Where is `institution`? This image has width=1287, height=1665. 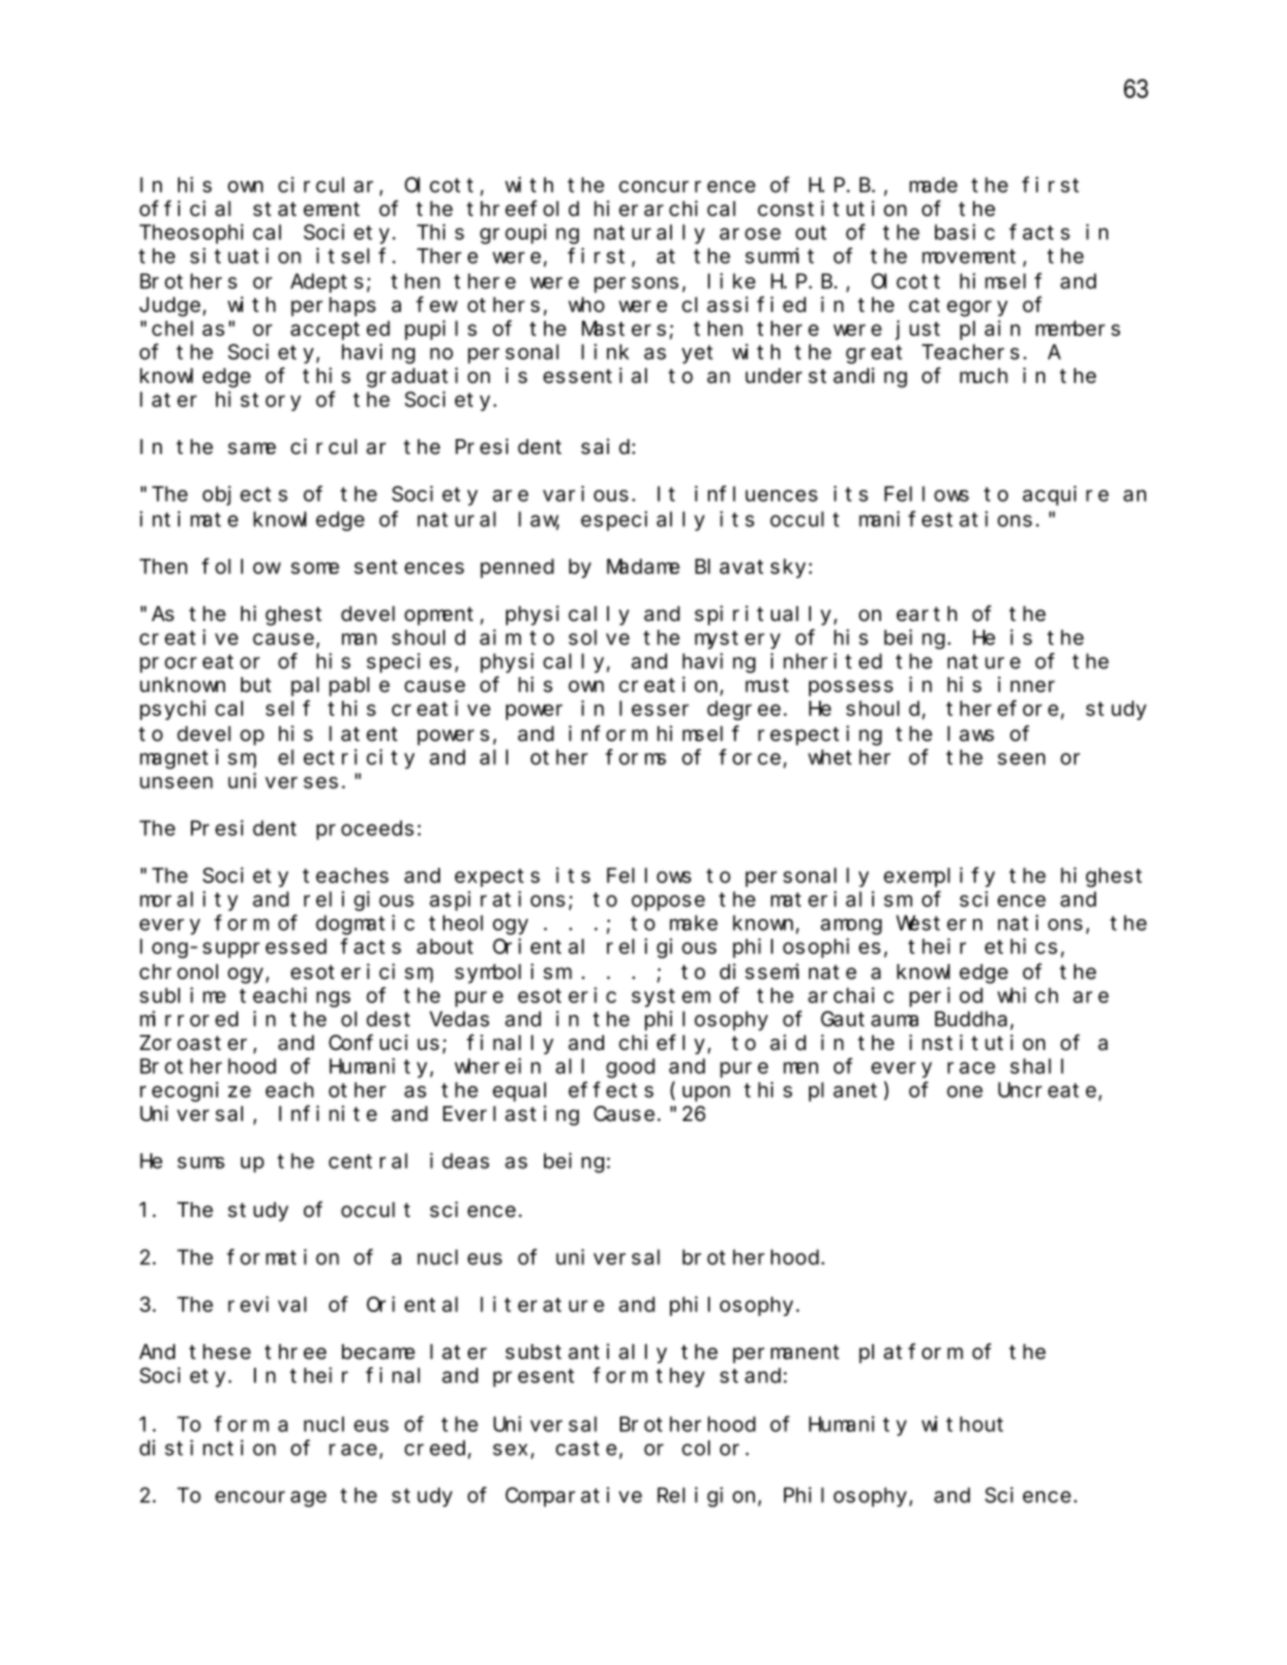
institution is located at coordinates (977, 1042).
